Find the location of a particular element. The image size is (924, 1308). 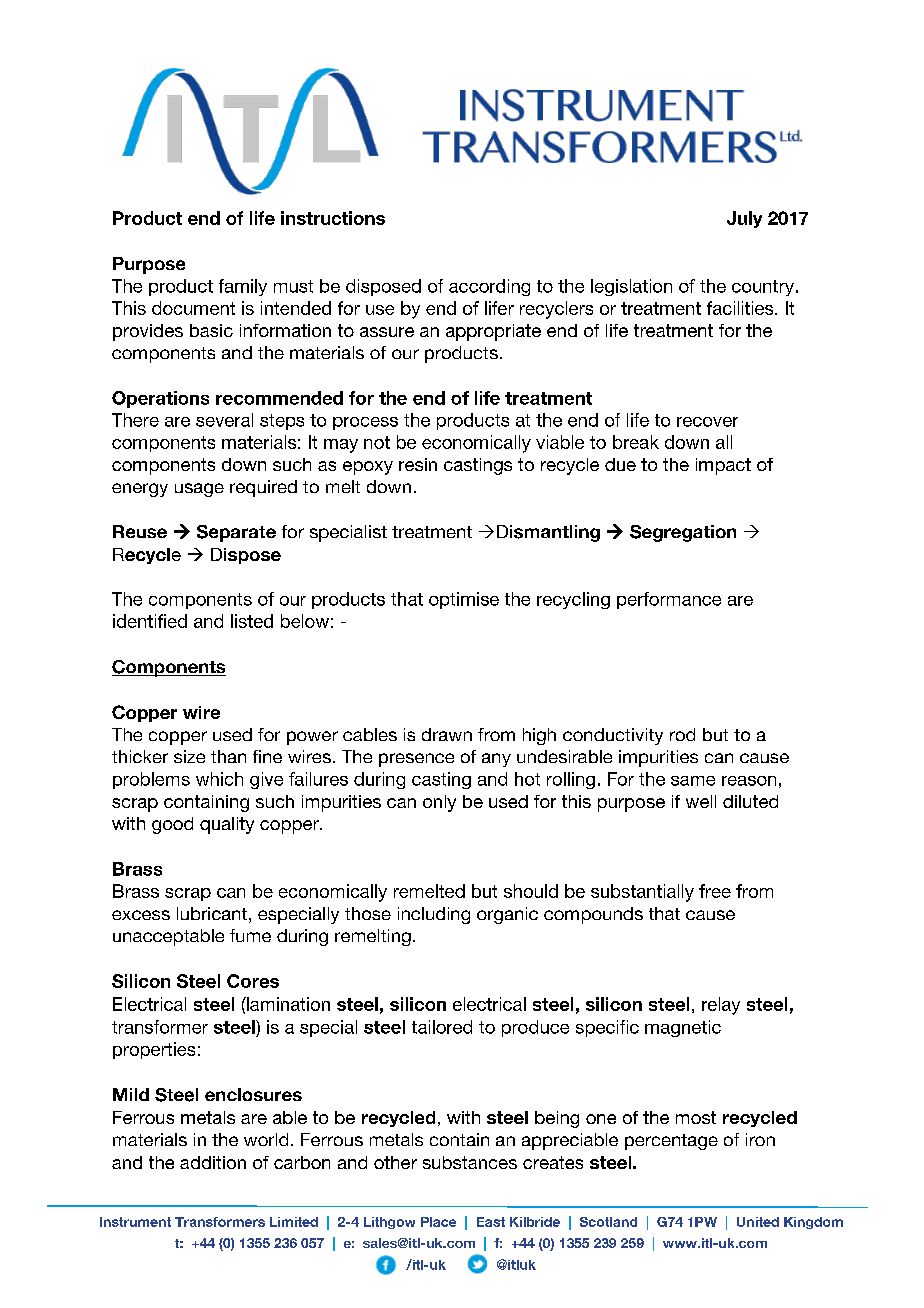

resin is located at coordinates (418, 464).
